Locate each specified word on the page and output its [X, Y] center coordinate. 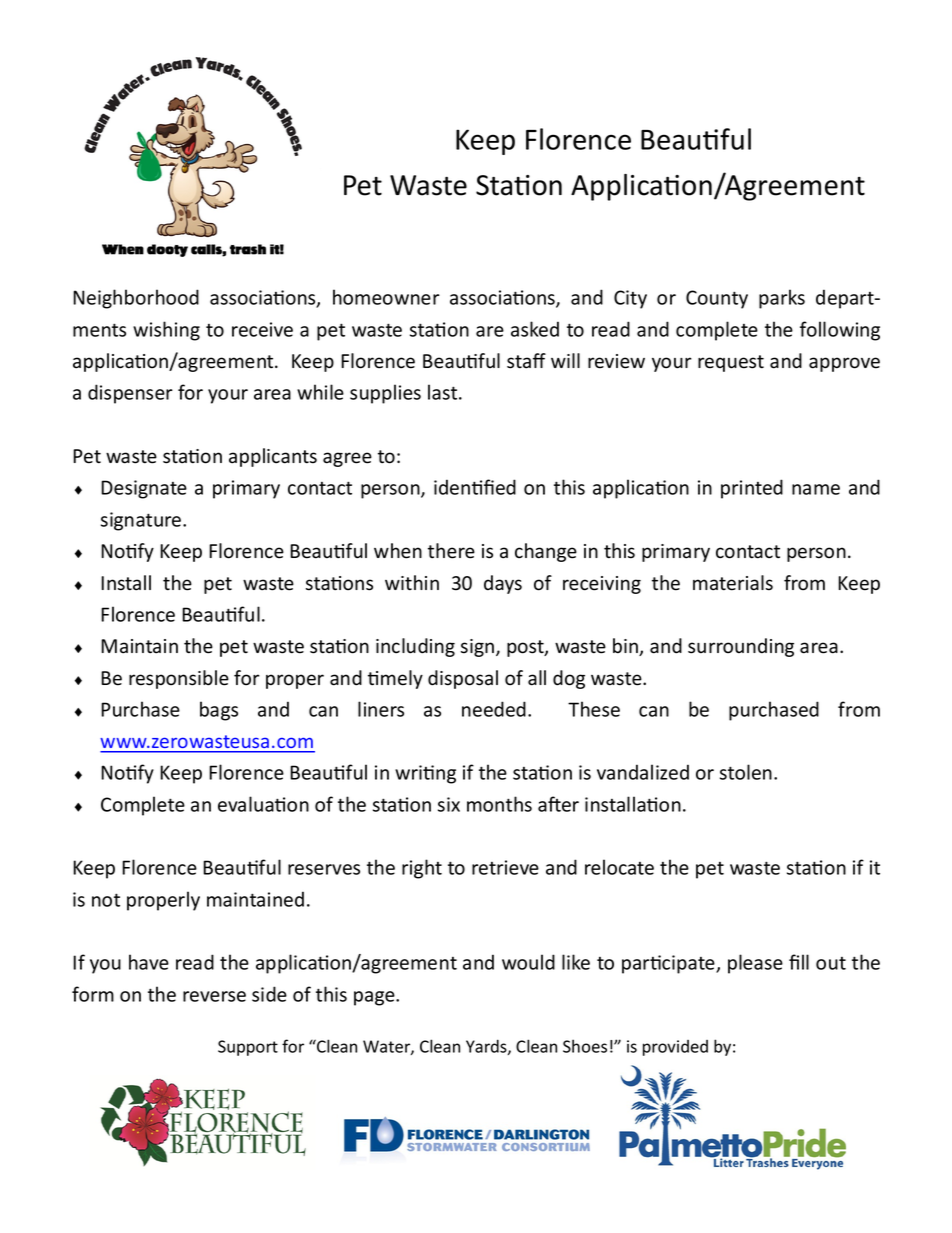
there [451, 551]
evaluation [263, 804]
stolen [746, 772]
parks [782, 299]
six [449, 804]
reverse [214, 996]
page [375, 998]
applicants [273, 457]
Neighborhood [136, 299]
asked [535, 329]
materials [733, 583]
